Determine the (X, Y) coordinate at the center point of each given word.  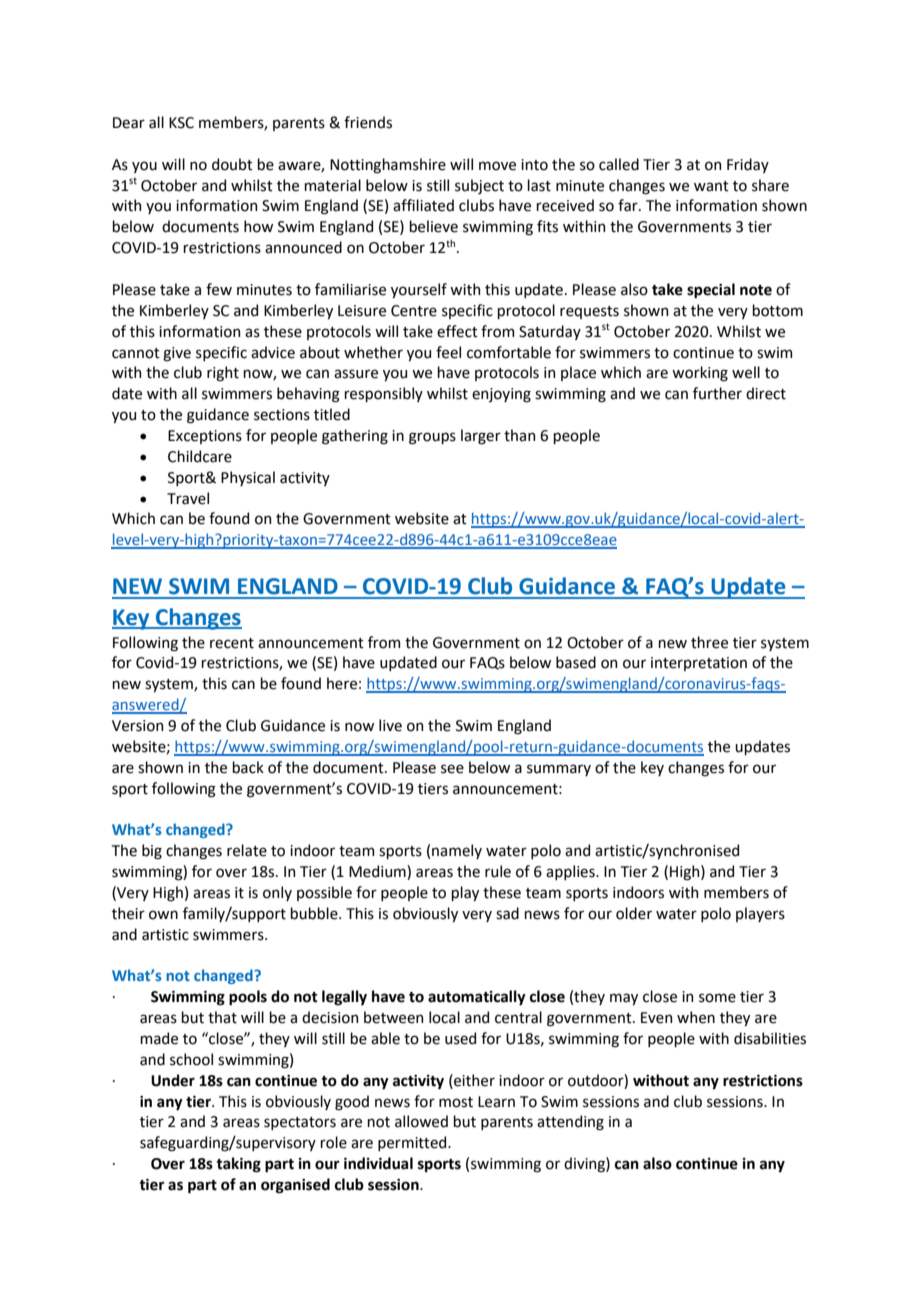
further (717, 393)
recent (232, 643)
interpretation (699, 664)
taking (238, 1165)
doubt (232, 164)
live (390, 725)
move (497, 166)
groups (432, 438)
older (634, 913)
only (277, 893)
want (711, 186)
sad (507, 913)
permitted (413, 1143)
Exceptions (205, 437)
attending (570, 1123)
